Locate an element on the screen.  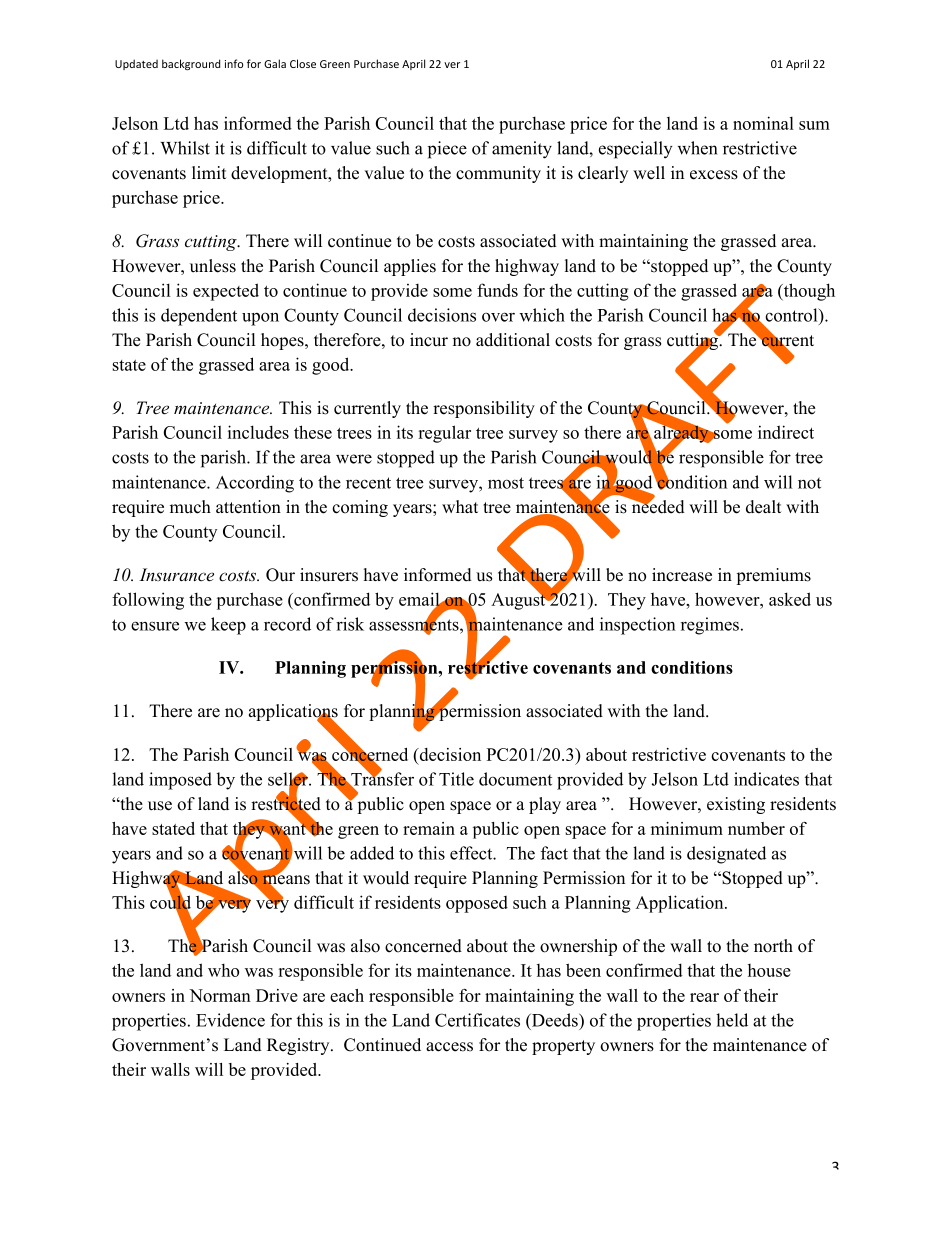
Title is located at coordinates (456, 779).
